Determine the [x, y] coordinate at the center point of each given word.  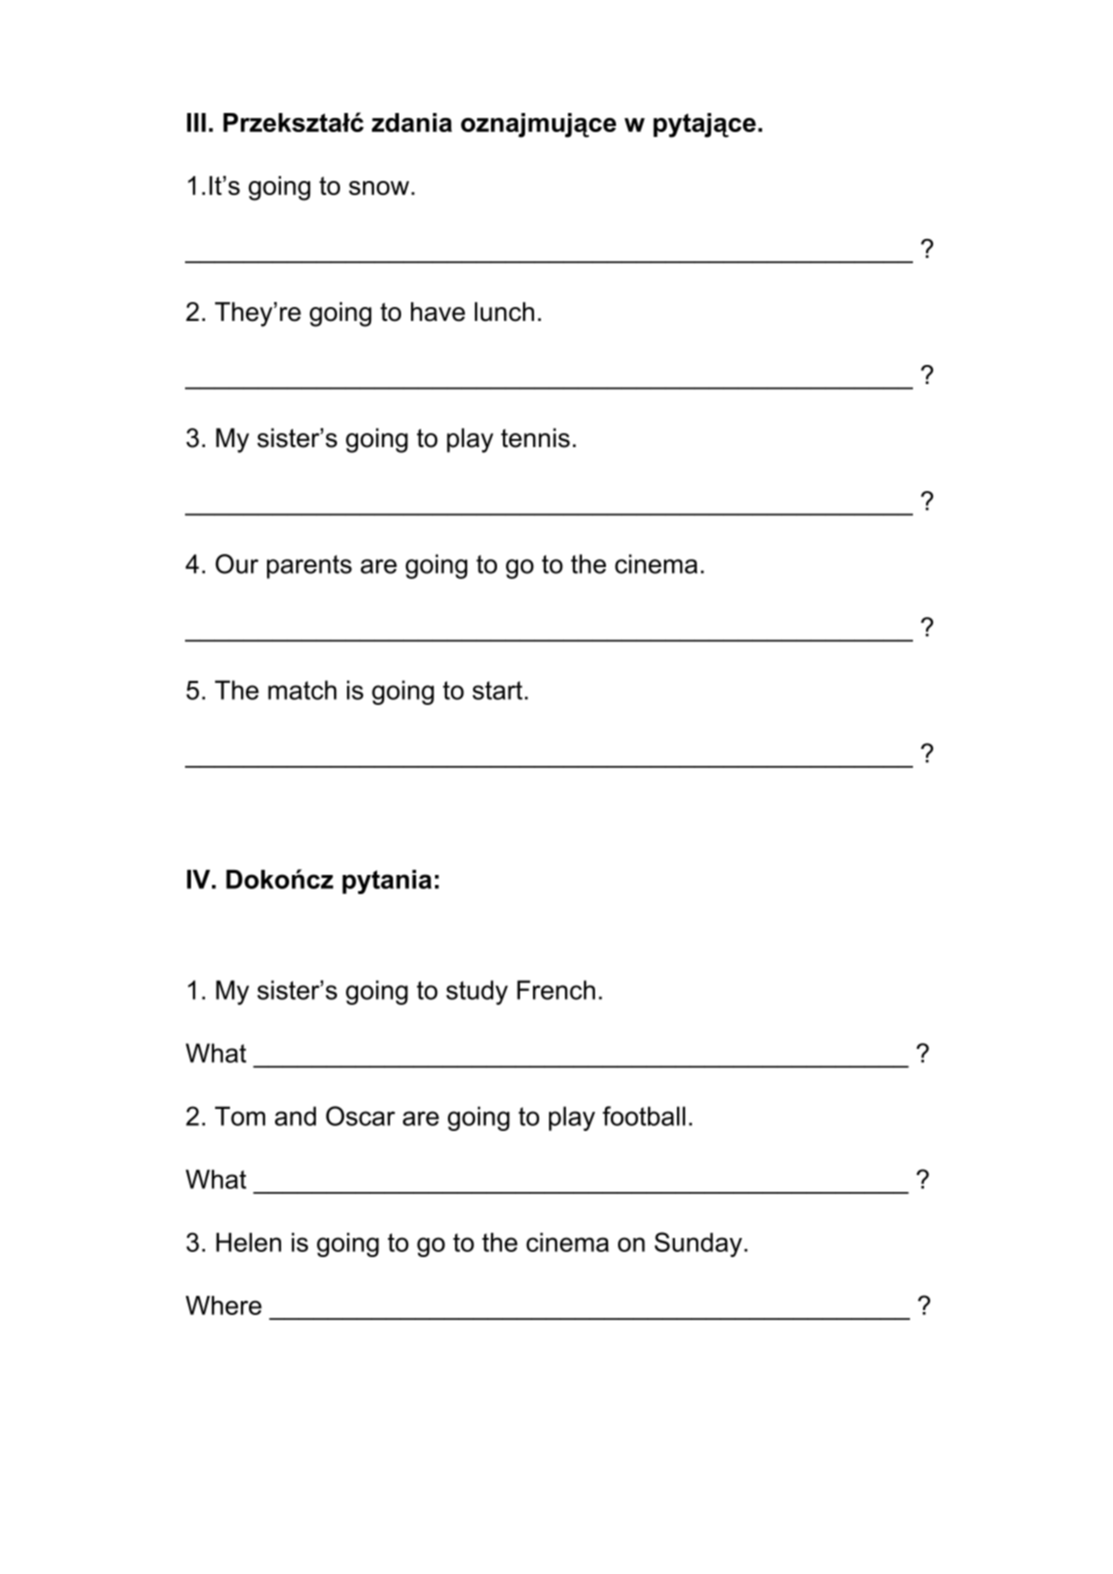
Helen [248, 1242]
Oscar [360, 1116]
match [302, 690]
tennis [535, 438]
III [196, 122]
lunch [504, 312]
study [477, 992]
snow [380, 188]
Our [237, 564]
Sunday [698, 1244]
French [556, 990]
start [497, 690]
